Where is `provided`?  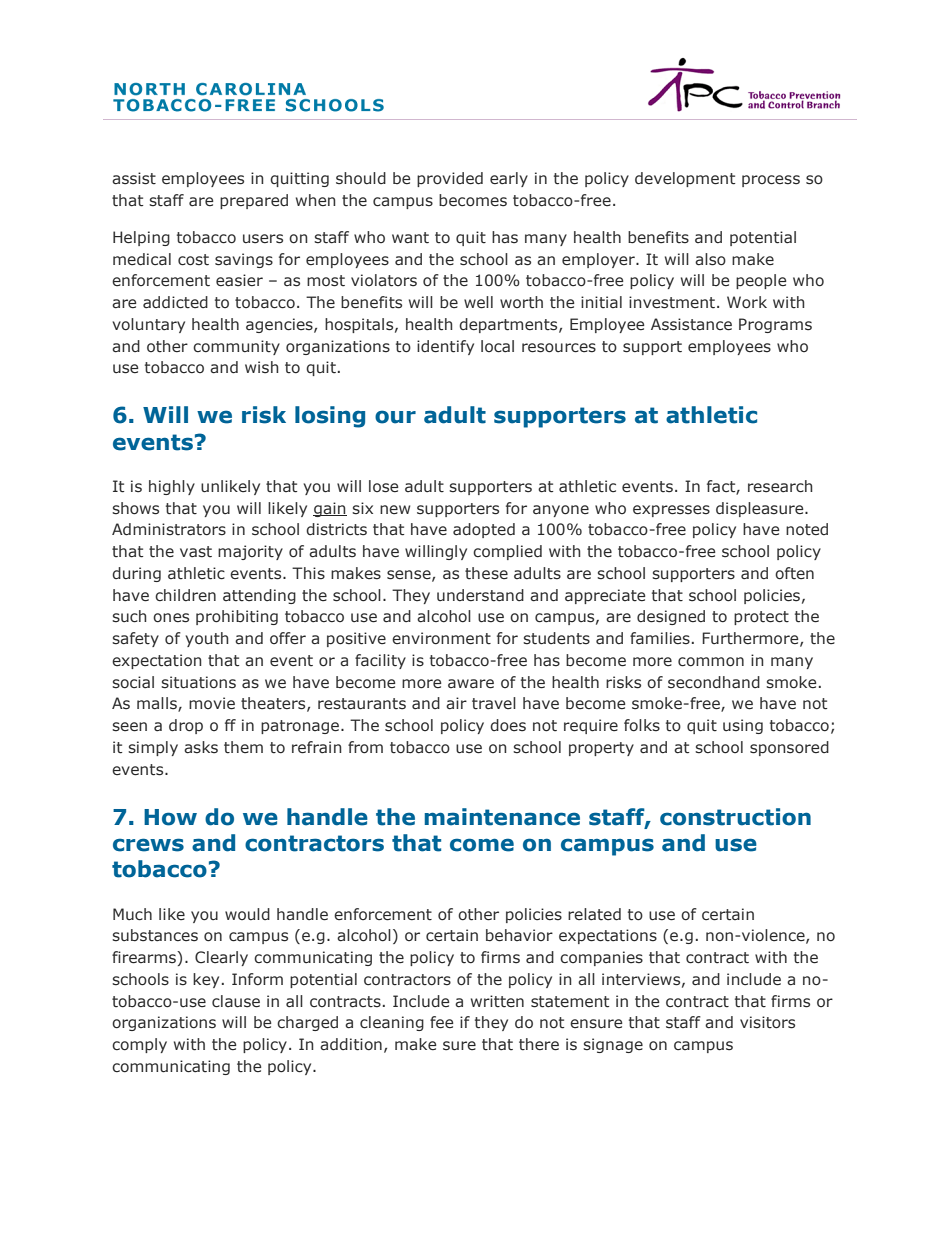
provided is located at coordinates (450, 179).
